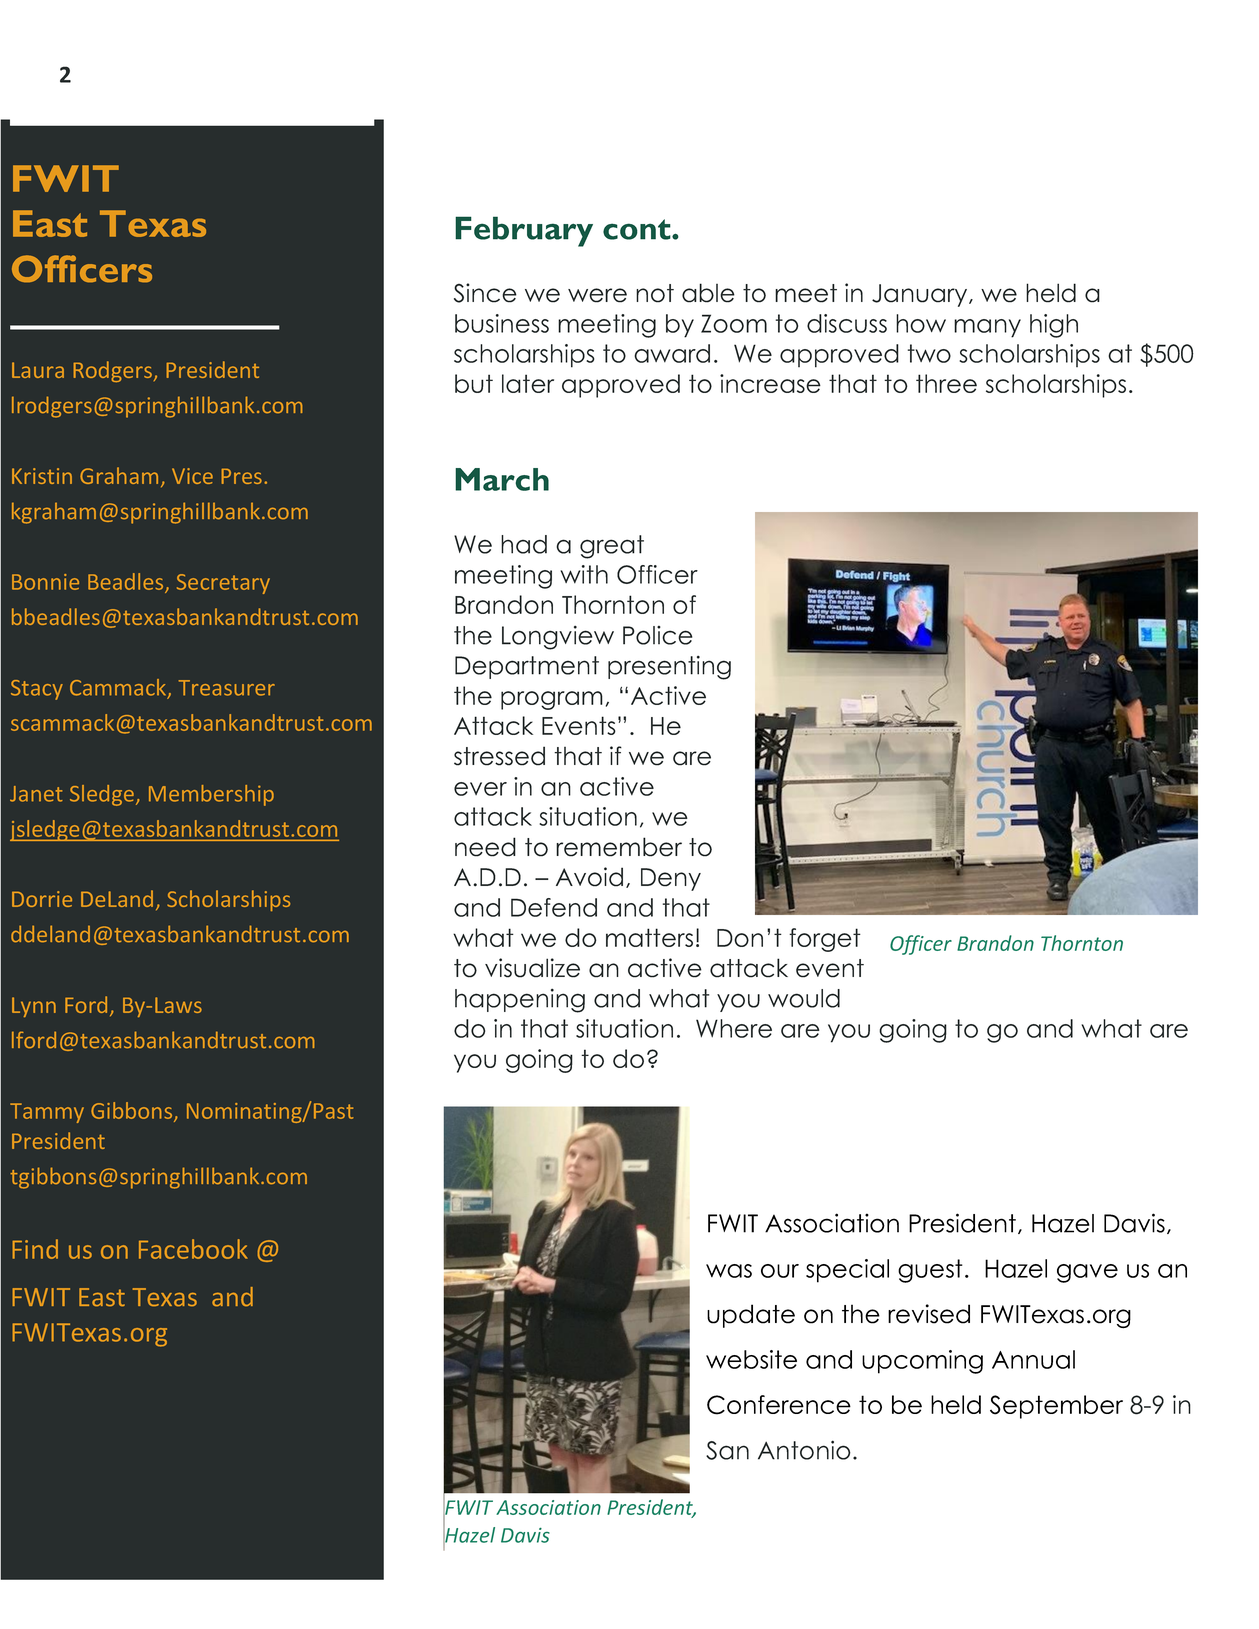 This image has width=1259, height=1629. What do you see at coordinates (38, 370) in the image?
I see `Laura` at bounding box center [38, 370].
